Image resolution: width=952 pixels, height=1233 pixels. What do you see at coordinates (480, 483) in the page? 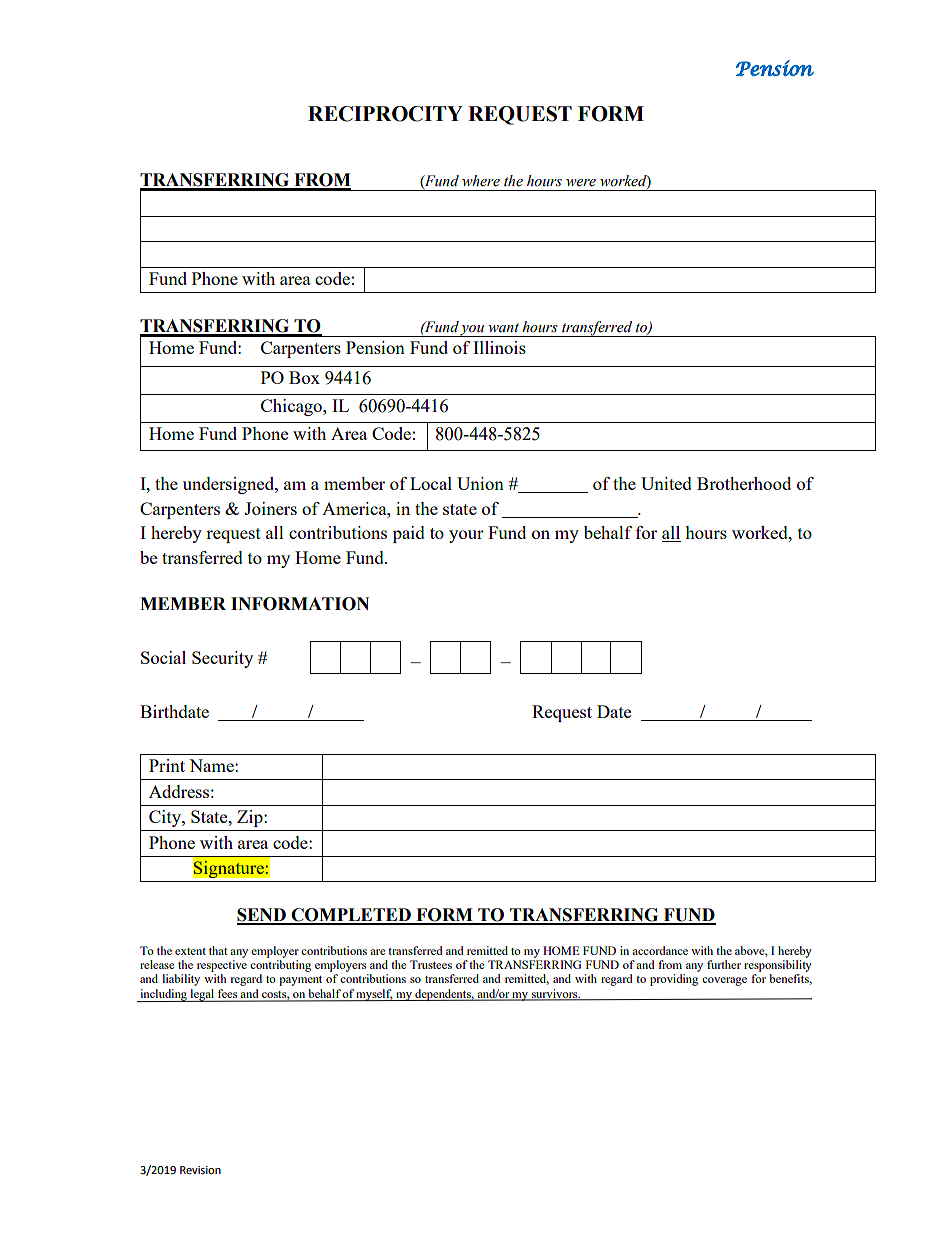
I see `Union` at bounding box center [480, 483].
